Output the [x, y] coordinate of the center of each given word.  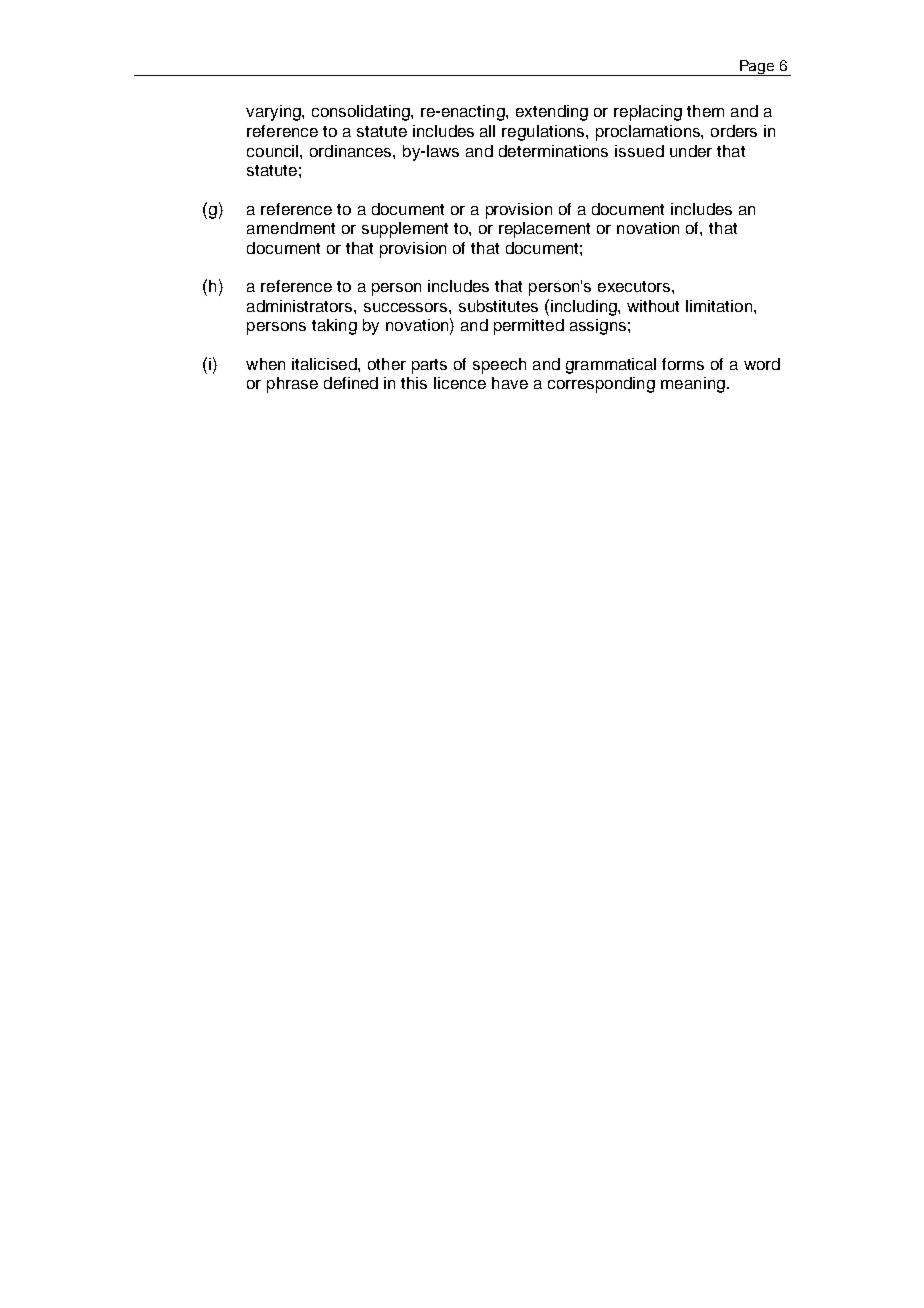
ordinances [352, 151]
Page [757, 68]
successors [407, 307]
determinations [553, 151]
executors [635, 286]
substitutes [498, 306]
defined [351, 383]
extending [552, 113]
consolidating [362, 113]
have [510, 383]
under [691, 151]
